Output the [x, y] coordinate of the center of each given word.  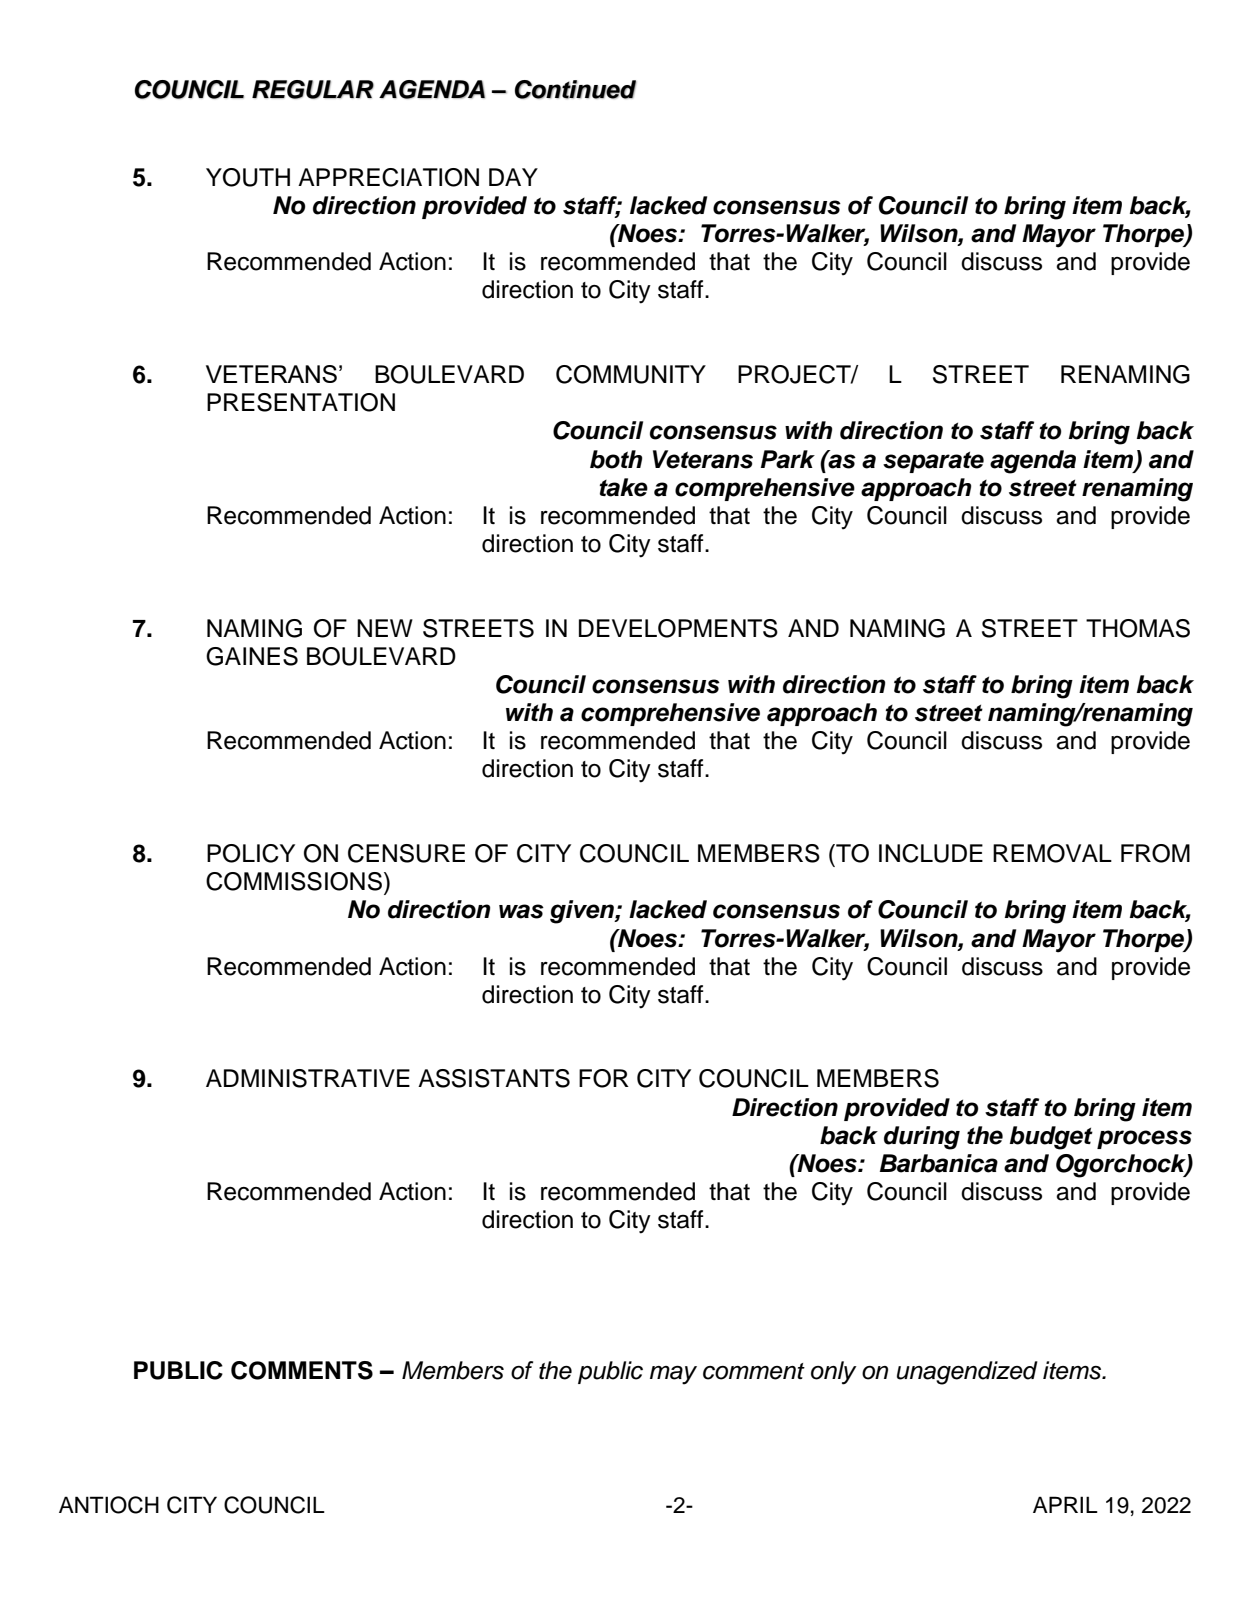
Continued [576, 89]
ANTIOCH [109, 1505]
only [834, 1373]
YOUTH [248, 177]
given [583, 912]
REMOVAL [1052, 853]
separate [933, 462]
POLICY [251, 853]
